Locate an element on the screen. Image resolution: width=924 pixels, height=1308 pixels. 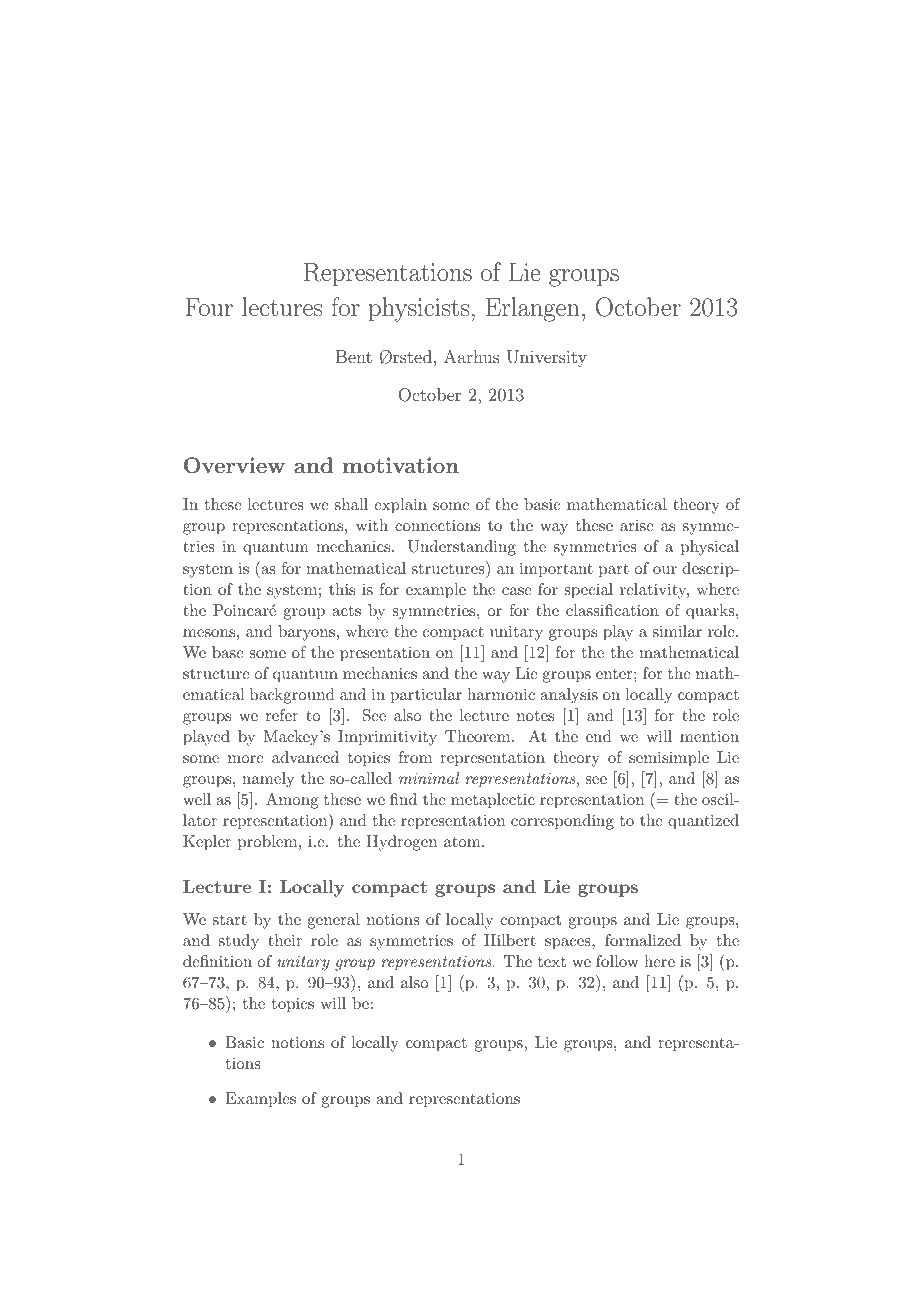
physicists is located at coordinates (419, 309).
